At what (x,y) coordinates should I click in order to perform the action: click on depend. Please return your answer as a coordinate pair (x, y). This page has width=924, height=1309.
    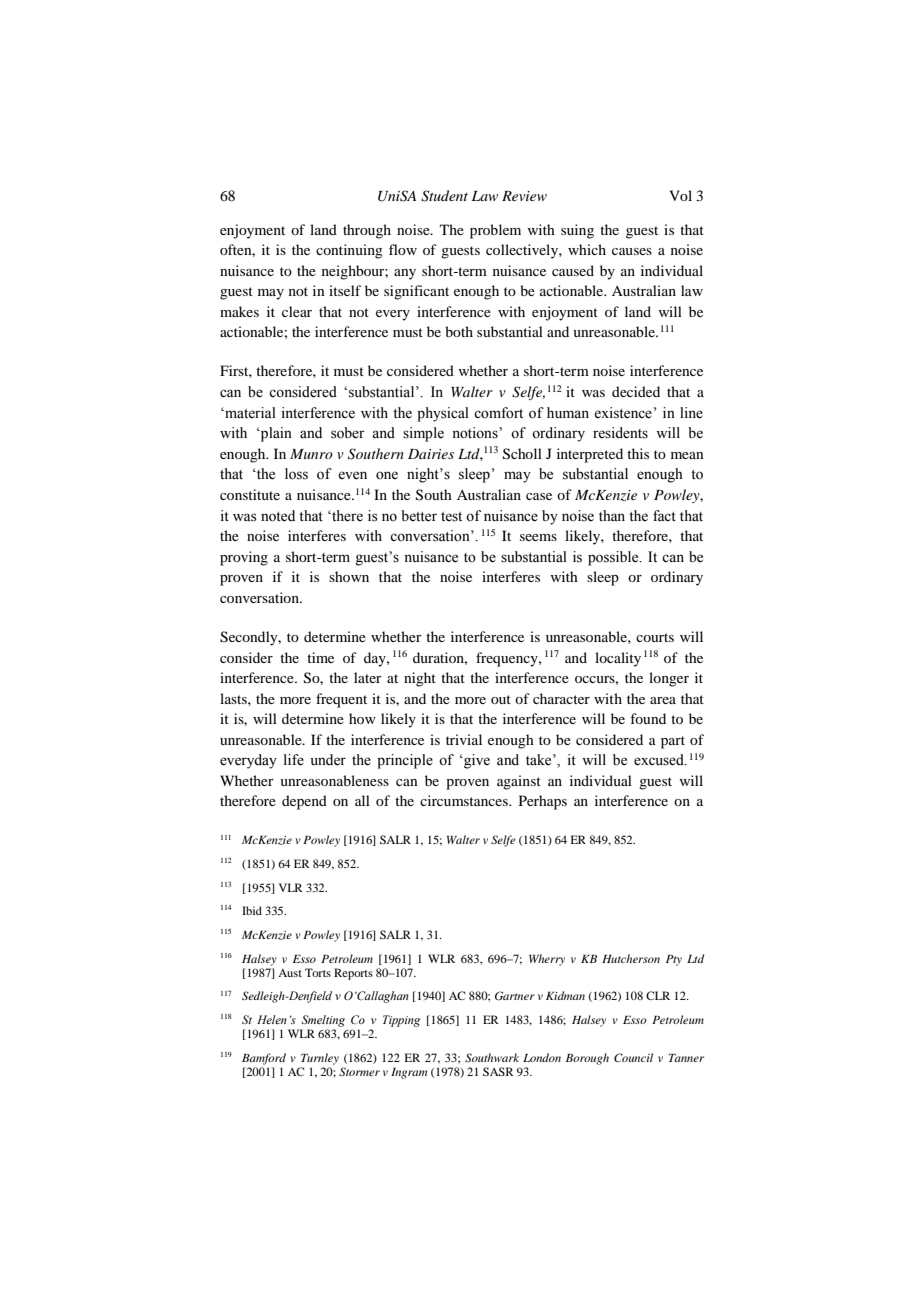
    Looking at the image, I should click on (304, 802).
